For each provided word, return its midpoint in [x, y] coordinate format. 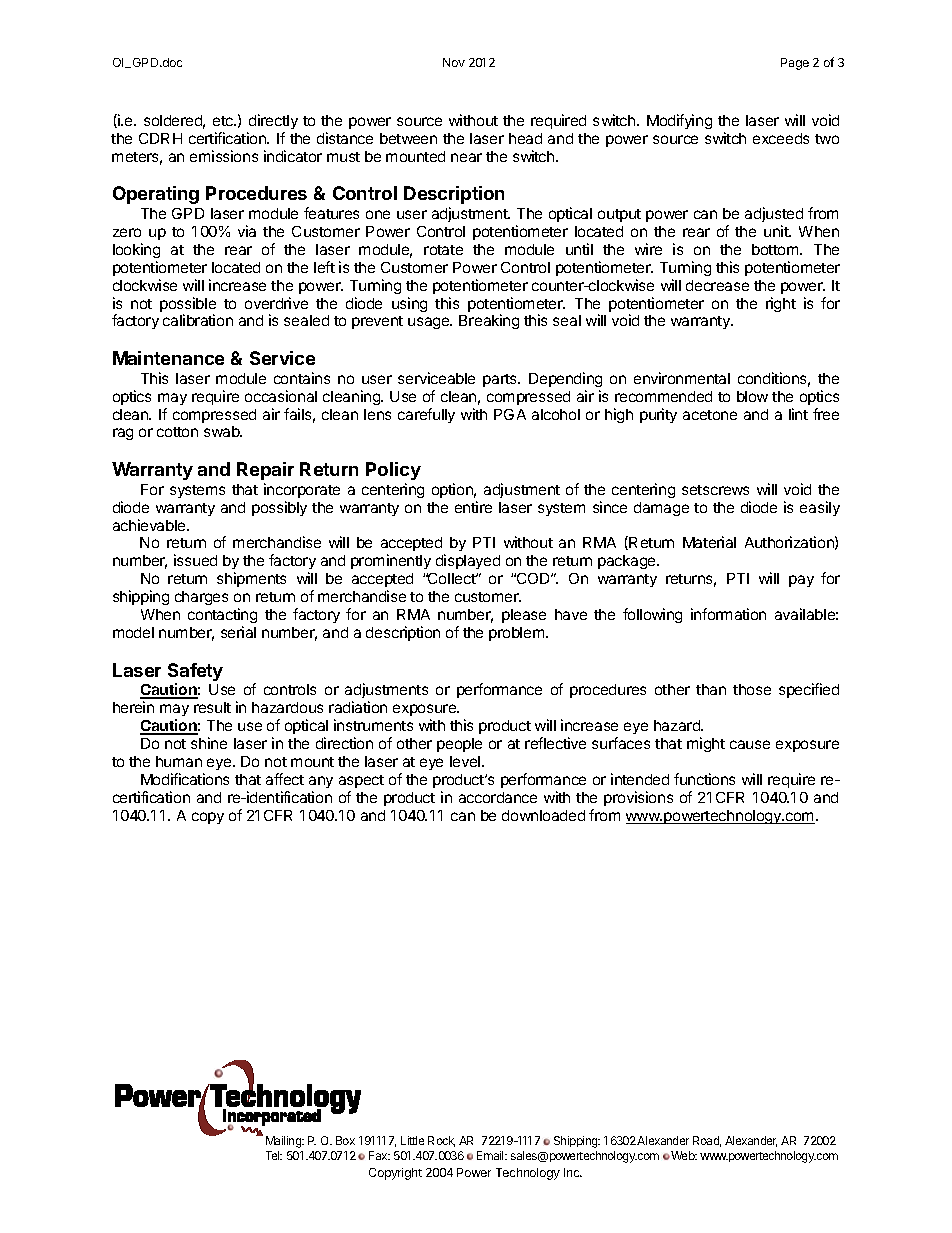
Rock [441, 1141]
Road [707, 1141]
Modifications [185, 779]
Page [795, 64]
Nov [454, 62]
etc [224, 121]
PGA [510, 414]
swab [223, 431]
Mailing [284, 1142]
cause [750, 744]
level [465, 761]
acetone [710, 415]
